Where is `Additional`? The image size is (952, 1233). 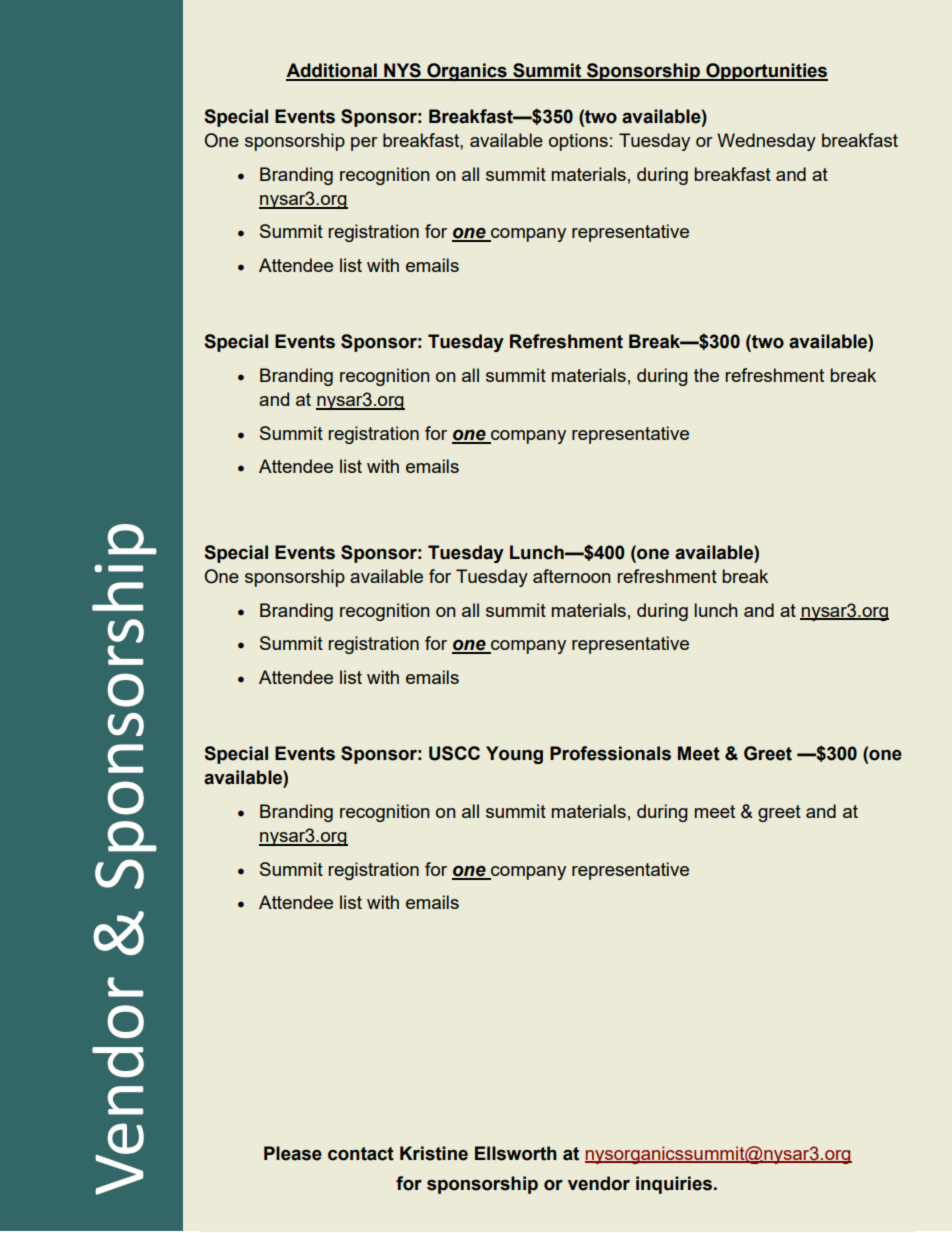 Additional is located at coordinates (332, 71).
